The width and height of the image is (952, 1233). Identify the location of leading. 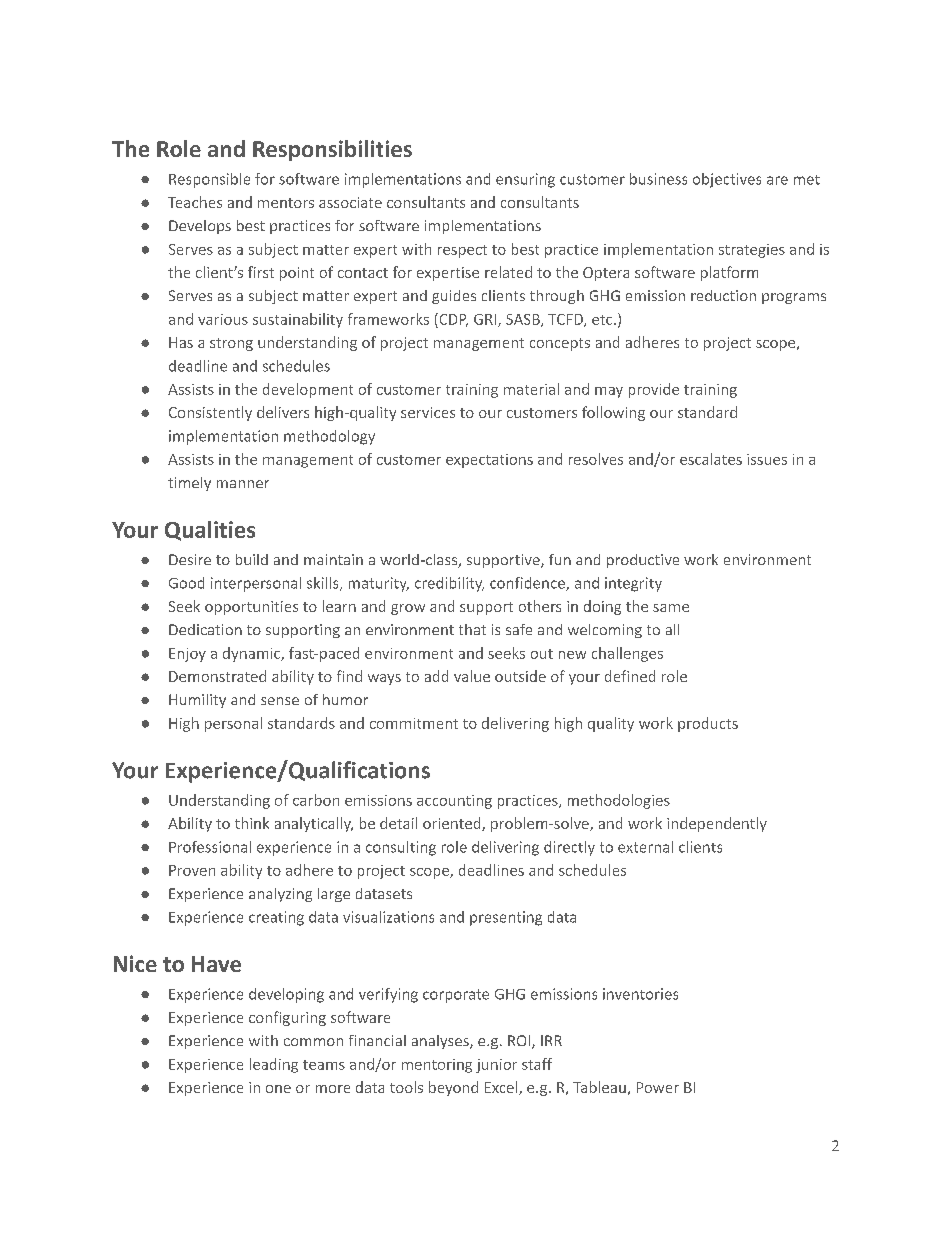
(274, 1065).
